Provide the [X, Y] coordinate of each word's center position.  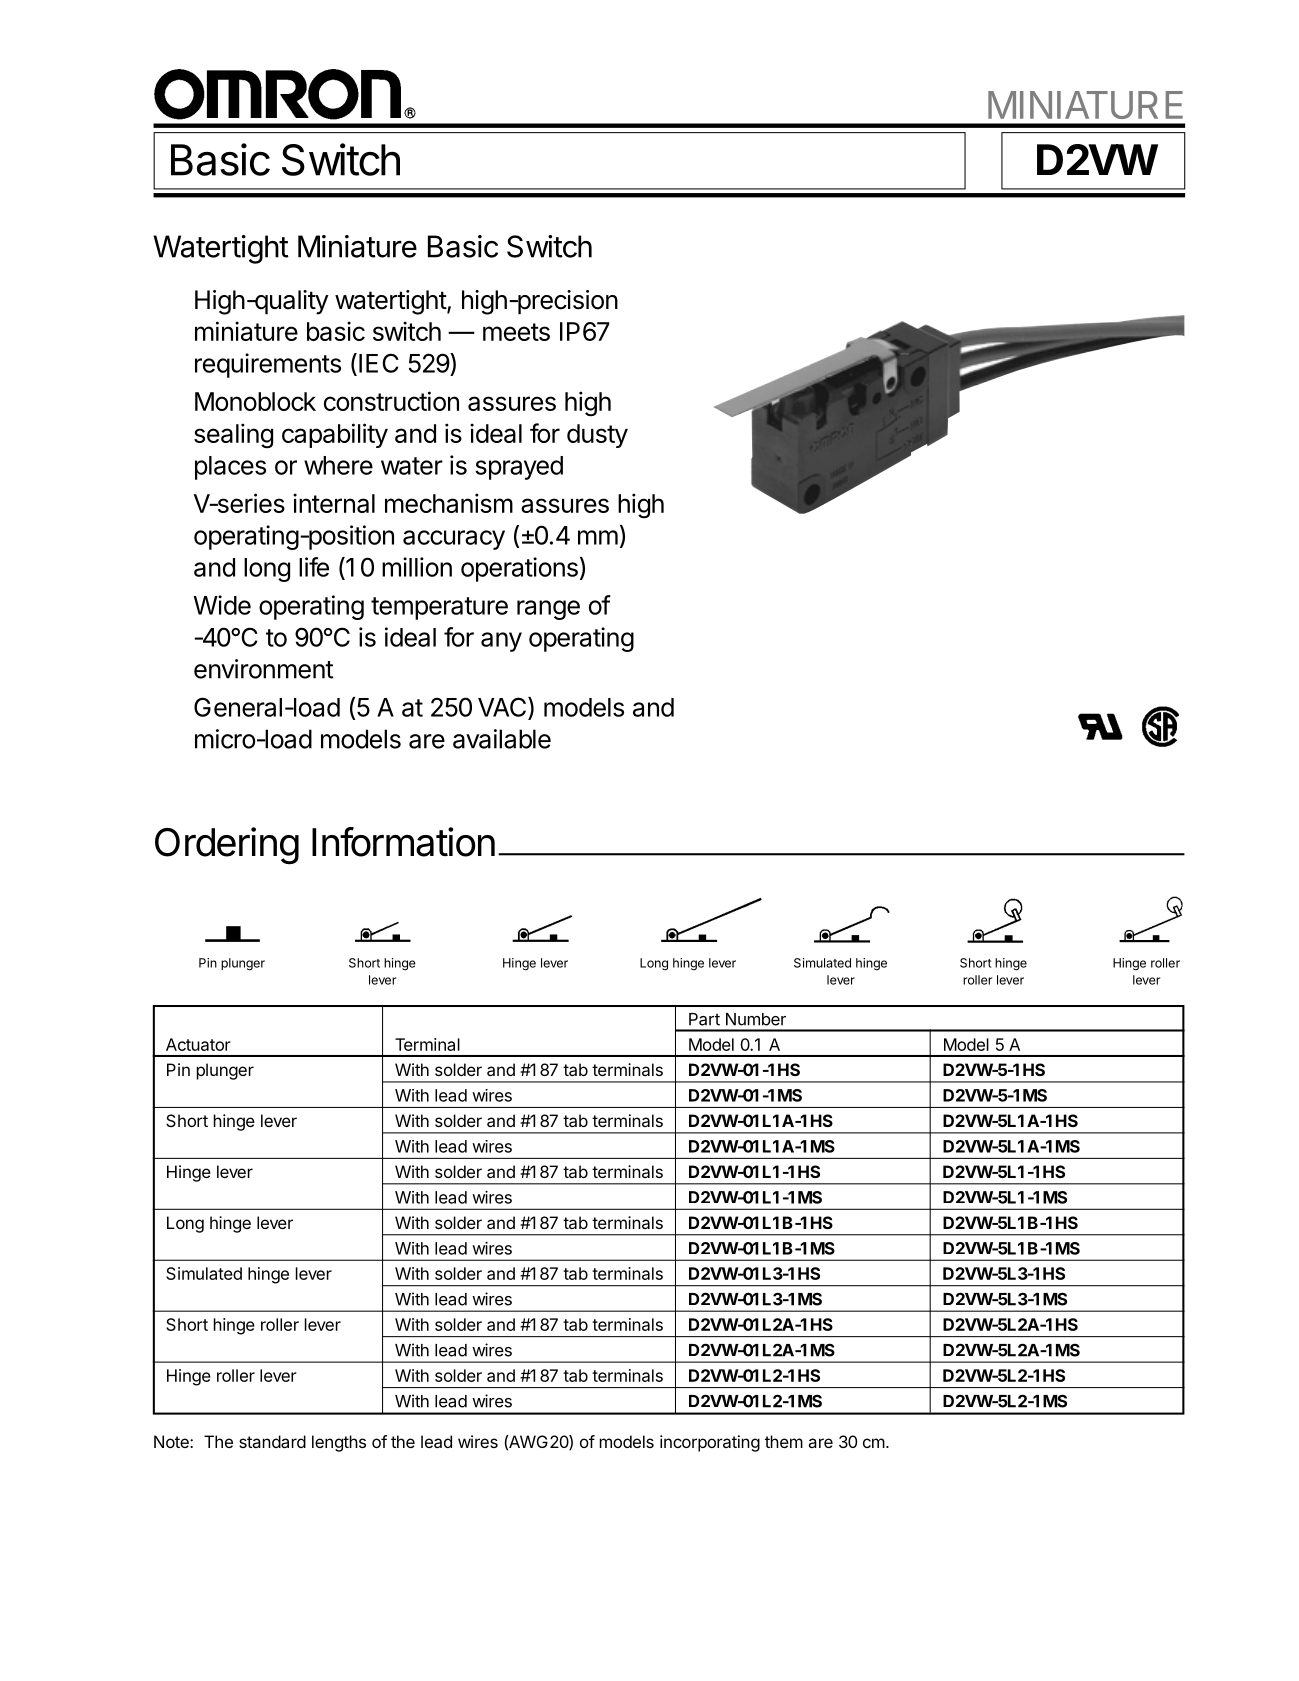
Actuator [198, 1044]
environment [263, 669]
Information [403, 842]
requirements [268, 365]
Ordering [227, 846]
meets [516, 332]
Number [756, 1019]
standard [272, 1441]
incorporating [710, 1443]
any [501, 642]
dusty [597, 436]
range [548, 610]
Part [704, 1019]
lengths [339, 1443]
